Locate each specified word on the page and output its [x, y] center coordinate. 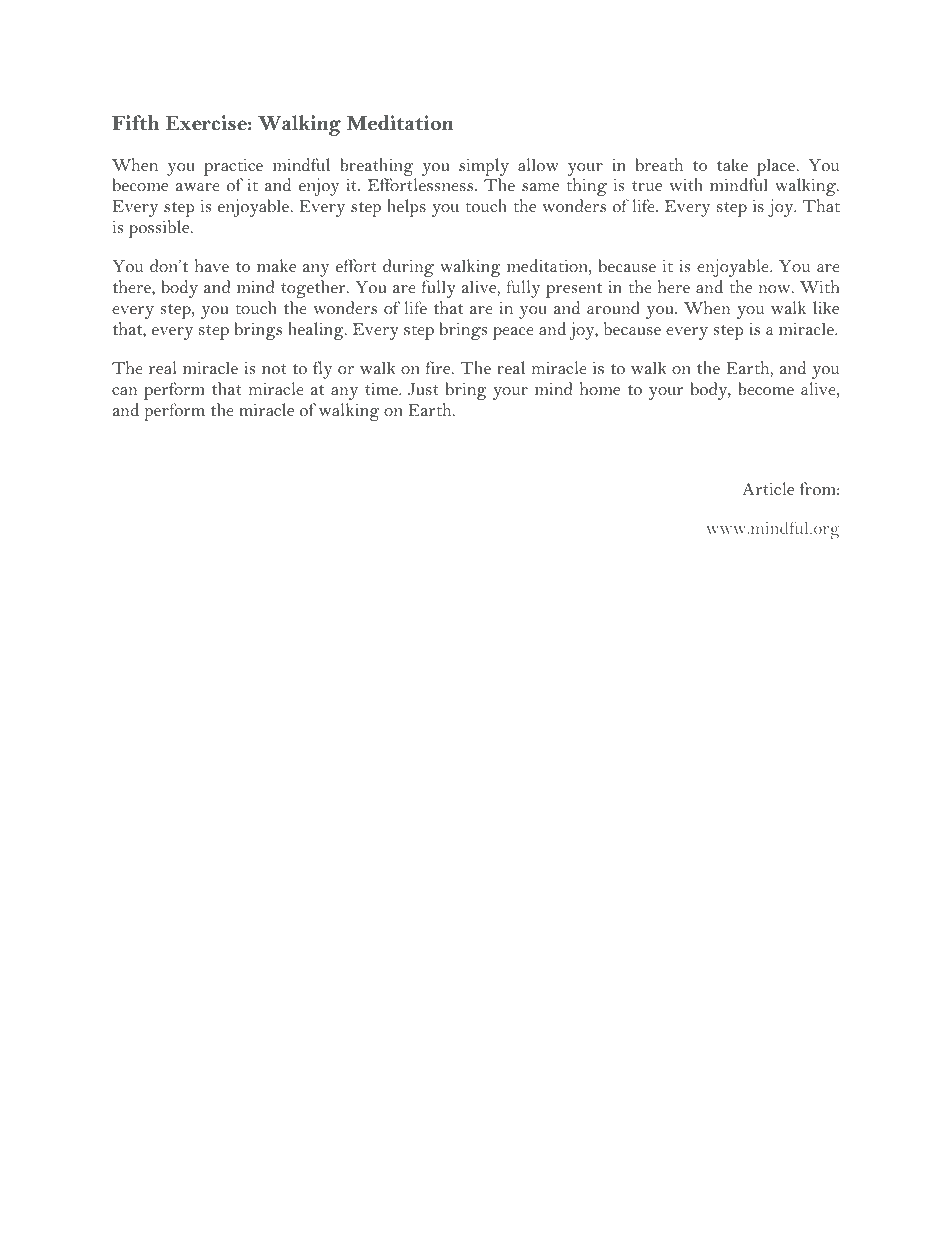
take [732, 164]
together [314, 289]
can [124, 391]
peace [513, 333]
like [826, 307]
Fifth [135, 122]
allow [538, 164]
